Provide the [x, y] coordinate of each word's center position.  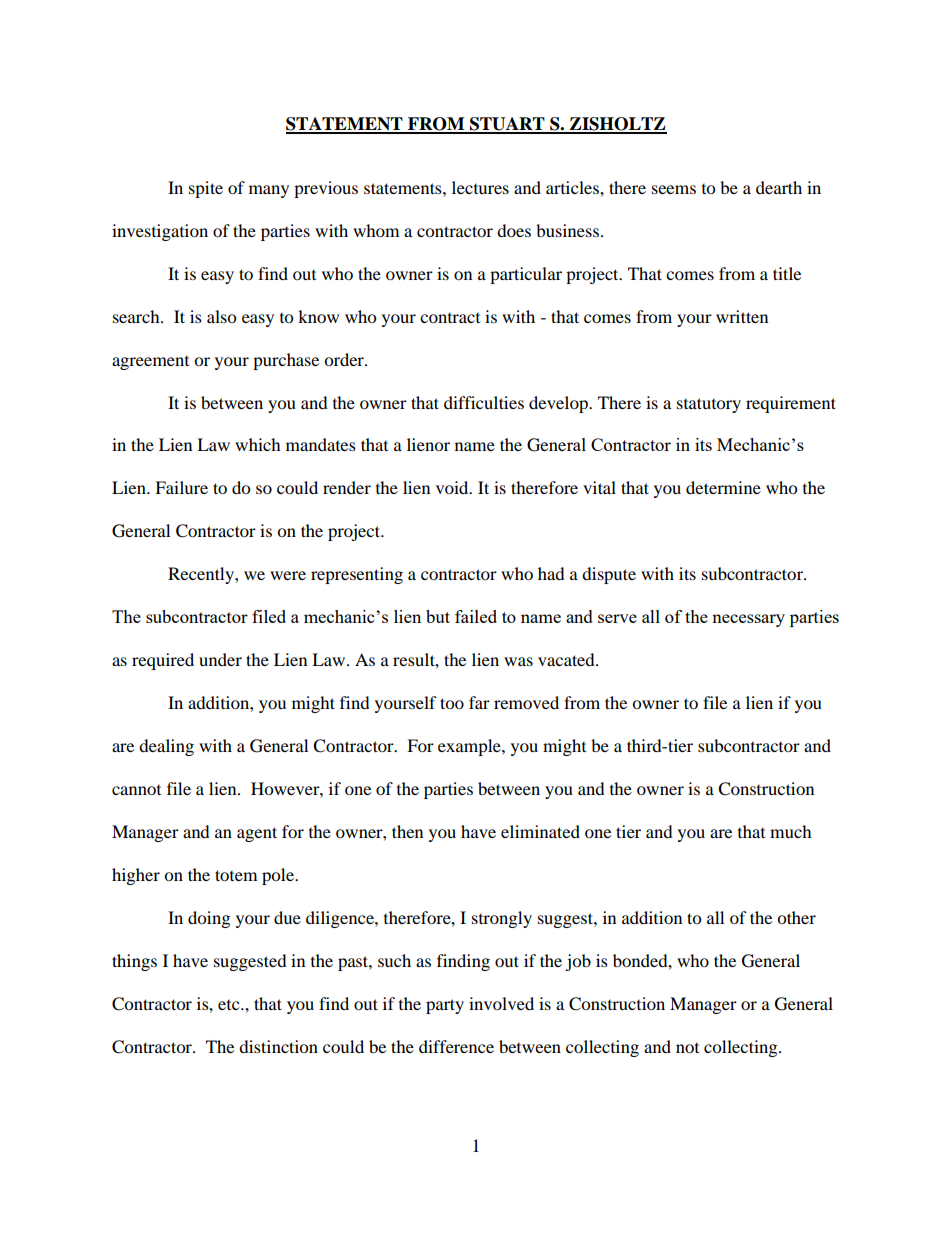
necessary [748, 620]
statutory [709, 405]
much [791, 831]
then [407, 831]
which [258, 444]
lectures [480, 187]
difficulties [484, 402]
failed [476, 616]
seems [674, 189]
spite [206, 189]
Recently [202, 575]
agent [257, 834]
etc [230, 1005]
